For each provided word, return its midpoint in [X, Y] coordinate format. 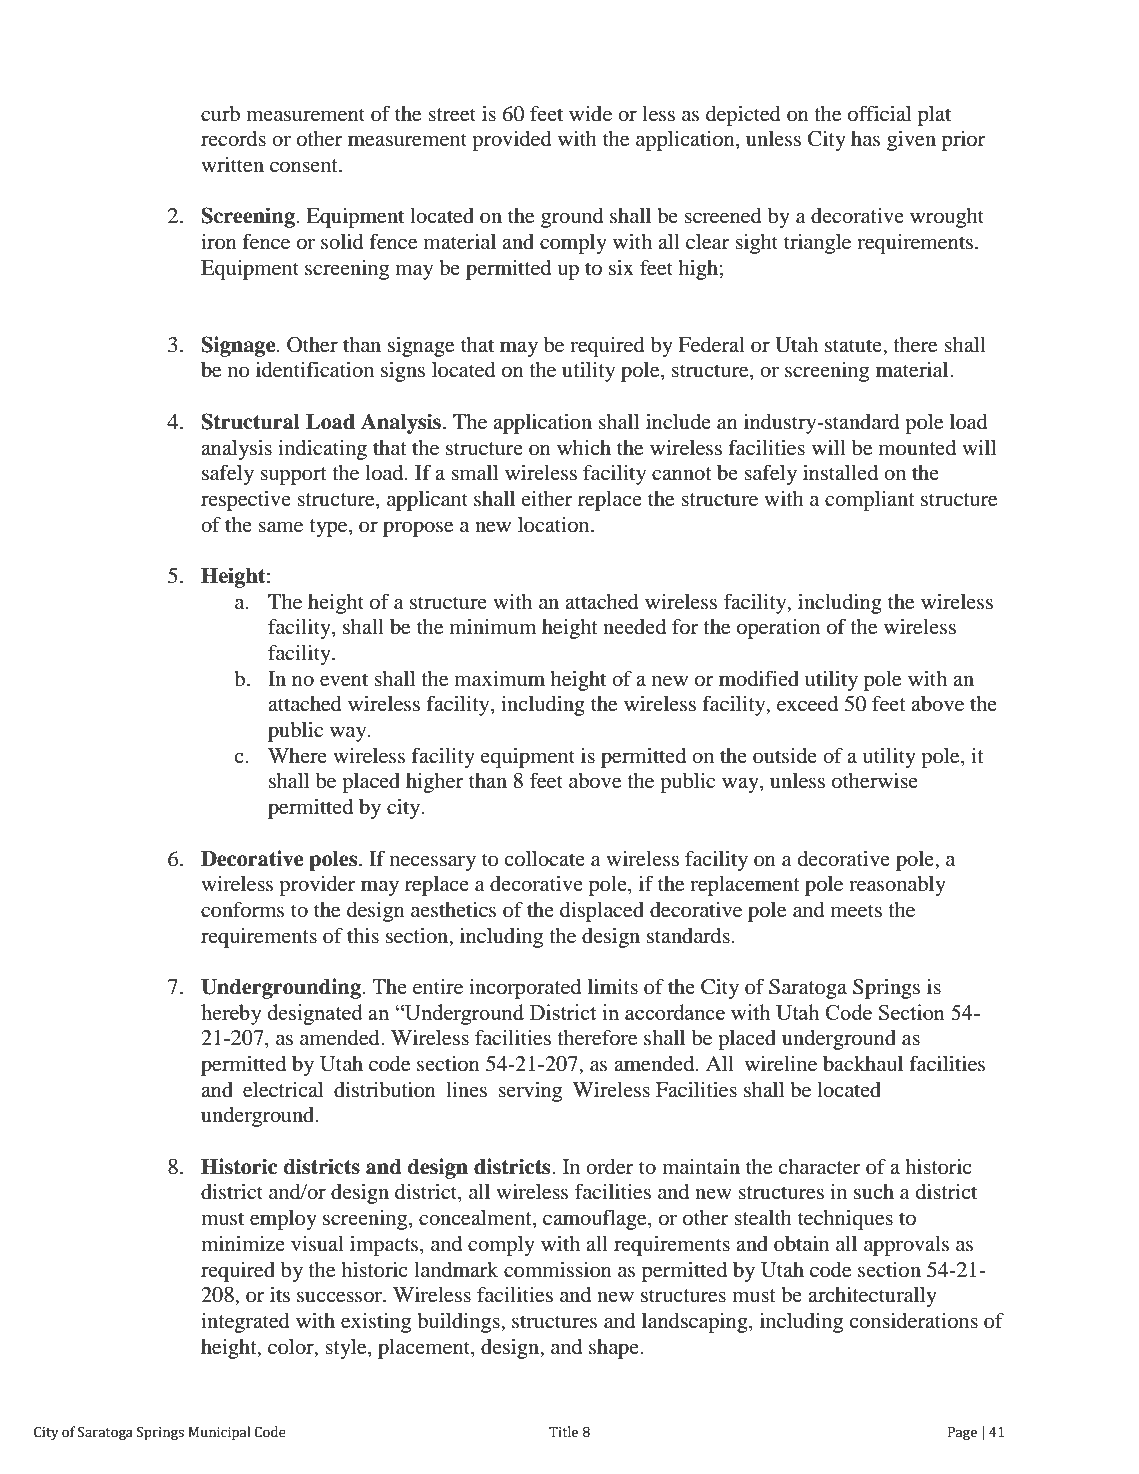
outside [785, 756]
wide [590, 114]
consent [305, 166]
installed [840, 473]
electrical [283, 1090]
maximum [500, 679]
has [865, 138]
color [292, 1347]
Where [297, 755]
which [584, 447]
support [293, 476]
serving [530, 1092]
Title [563, 1432]
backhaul [863, 1064]
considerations [913, 1321]
